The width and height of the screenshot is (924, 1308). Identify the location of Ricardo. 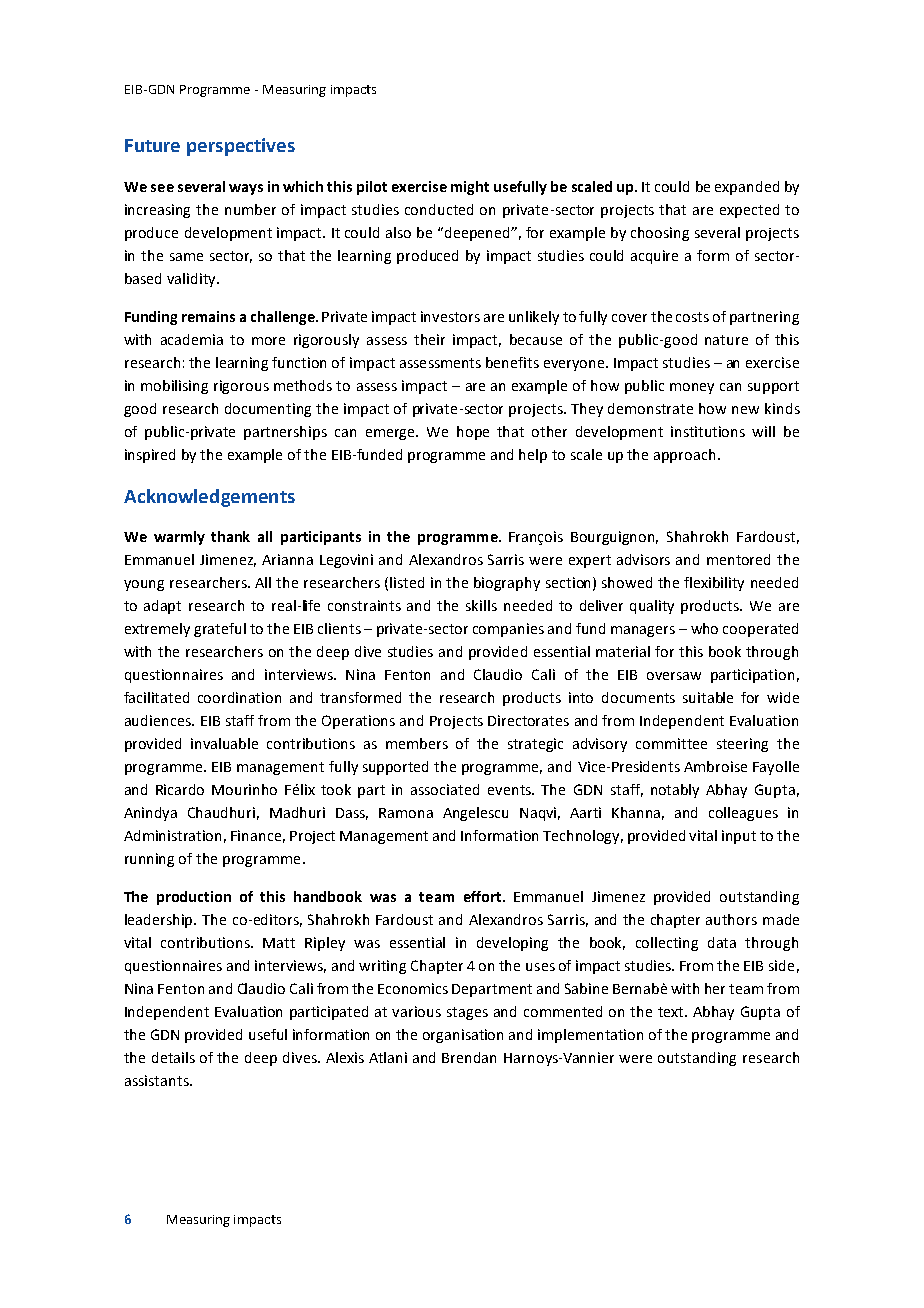
(180, 789).
